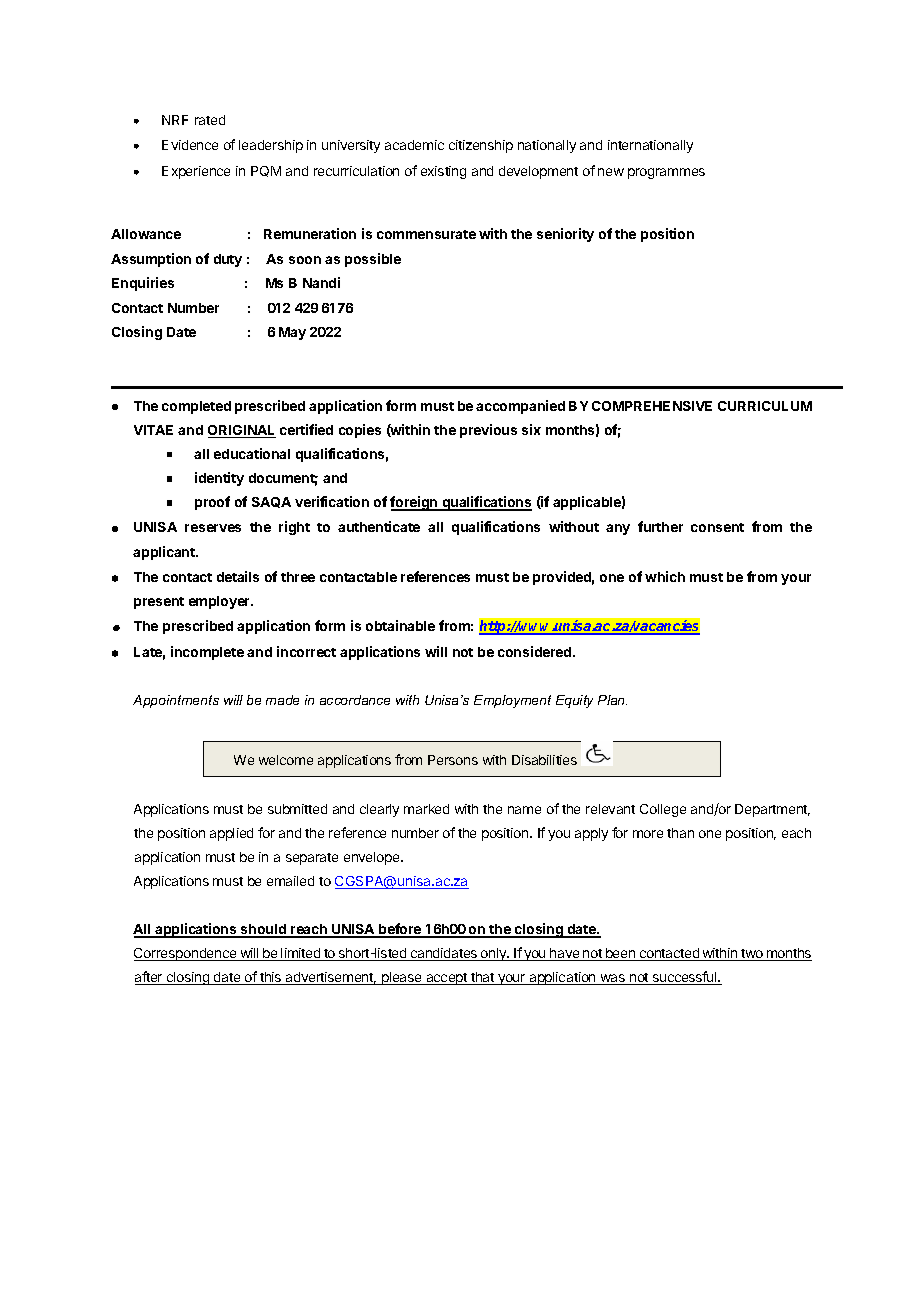  What do you see at coordinates (447, 979) in the screenshot?
I see `accept` at bounding box center [447, 979].
